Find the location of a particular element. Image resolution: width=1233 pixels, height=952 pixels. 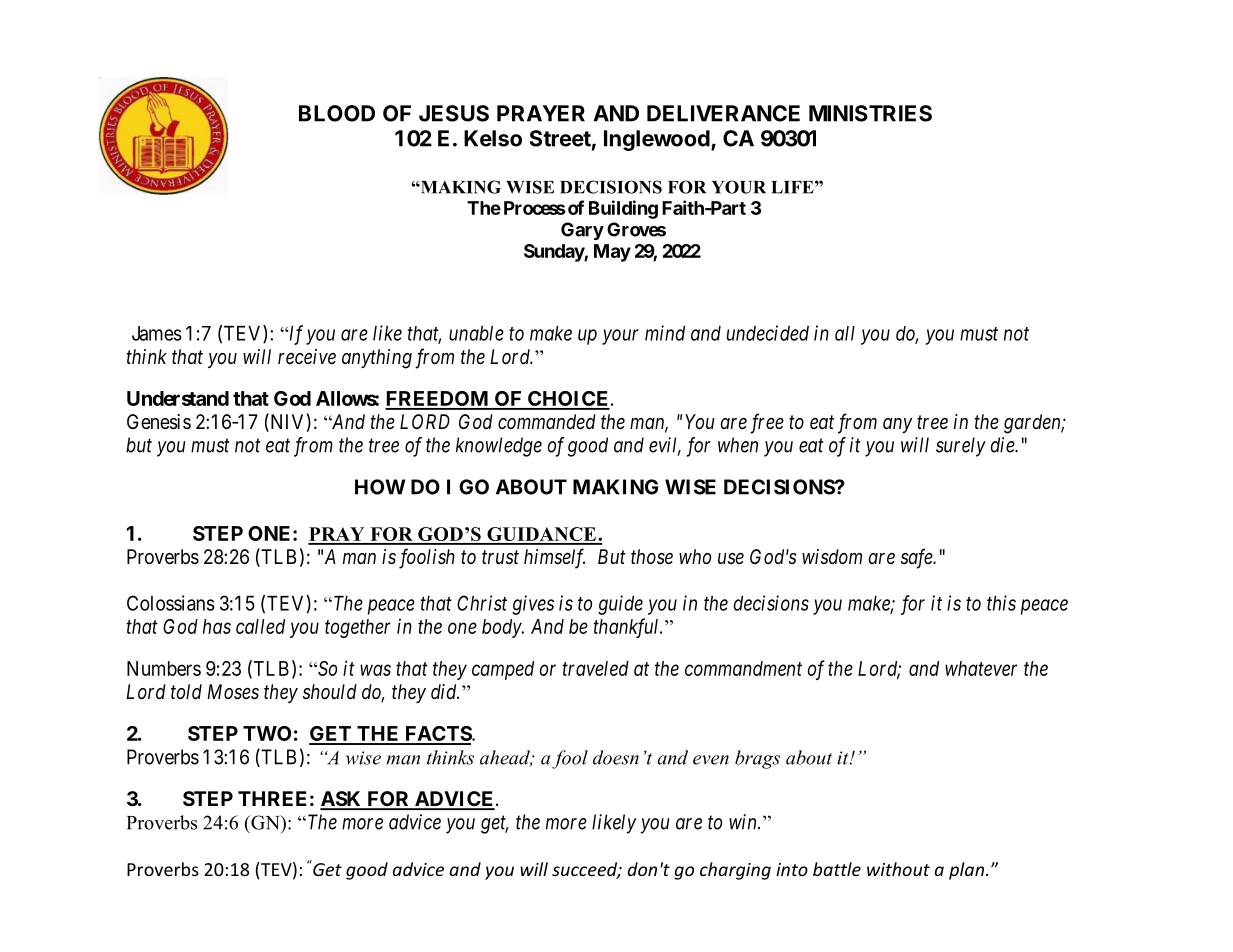

THREE is located at coordinates (272, 798).
